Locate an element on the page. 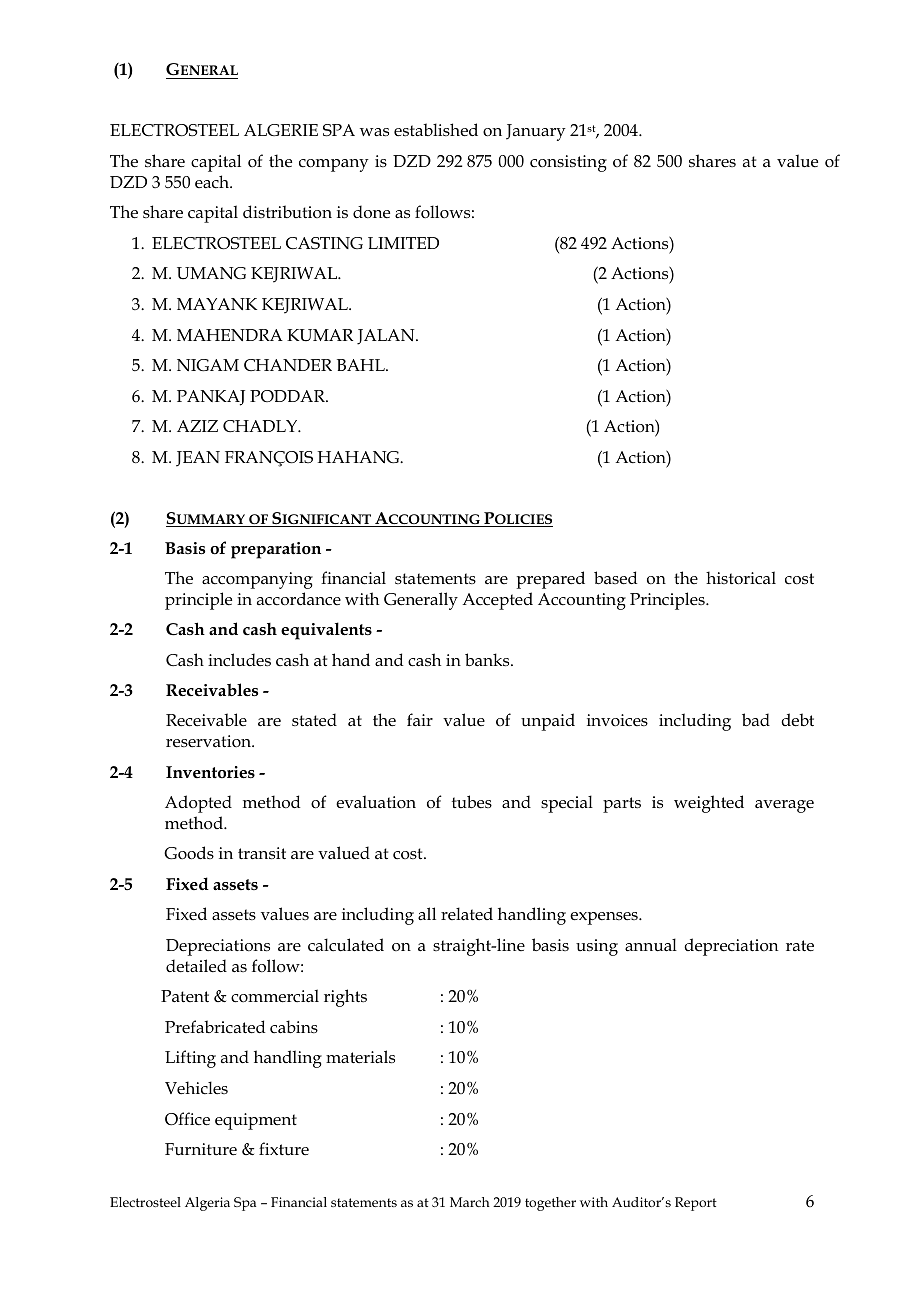  consisting is located at coordinates (568, 163).
